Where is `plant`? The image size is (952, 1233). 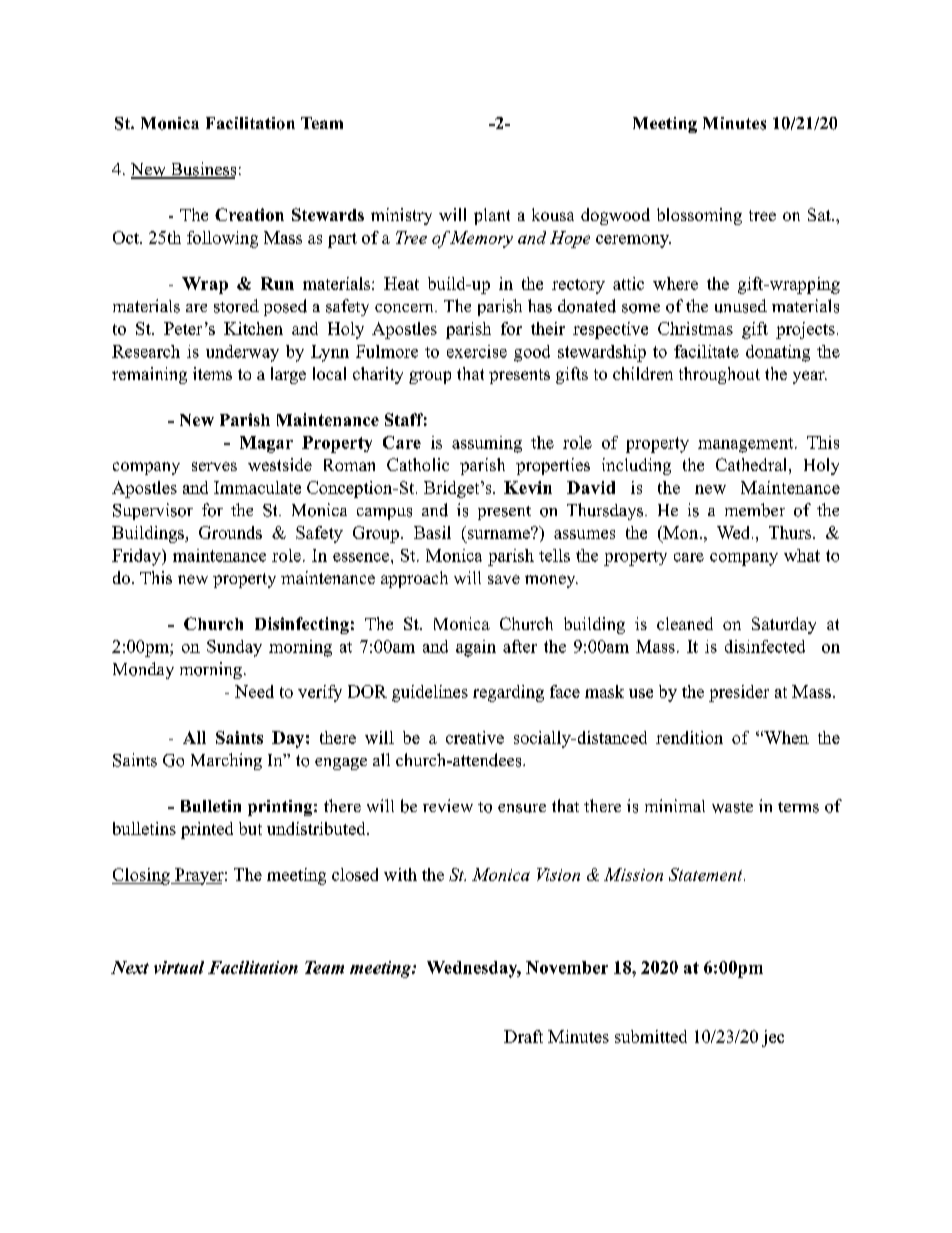 plant is located at coordinates (492, 216).
